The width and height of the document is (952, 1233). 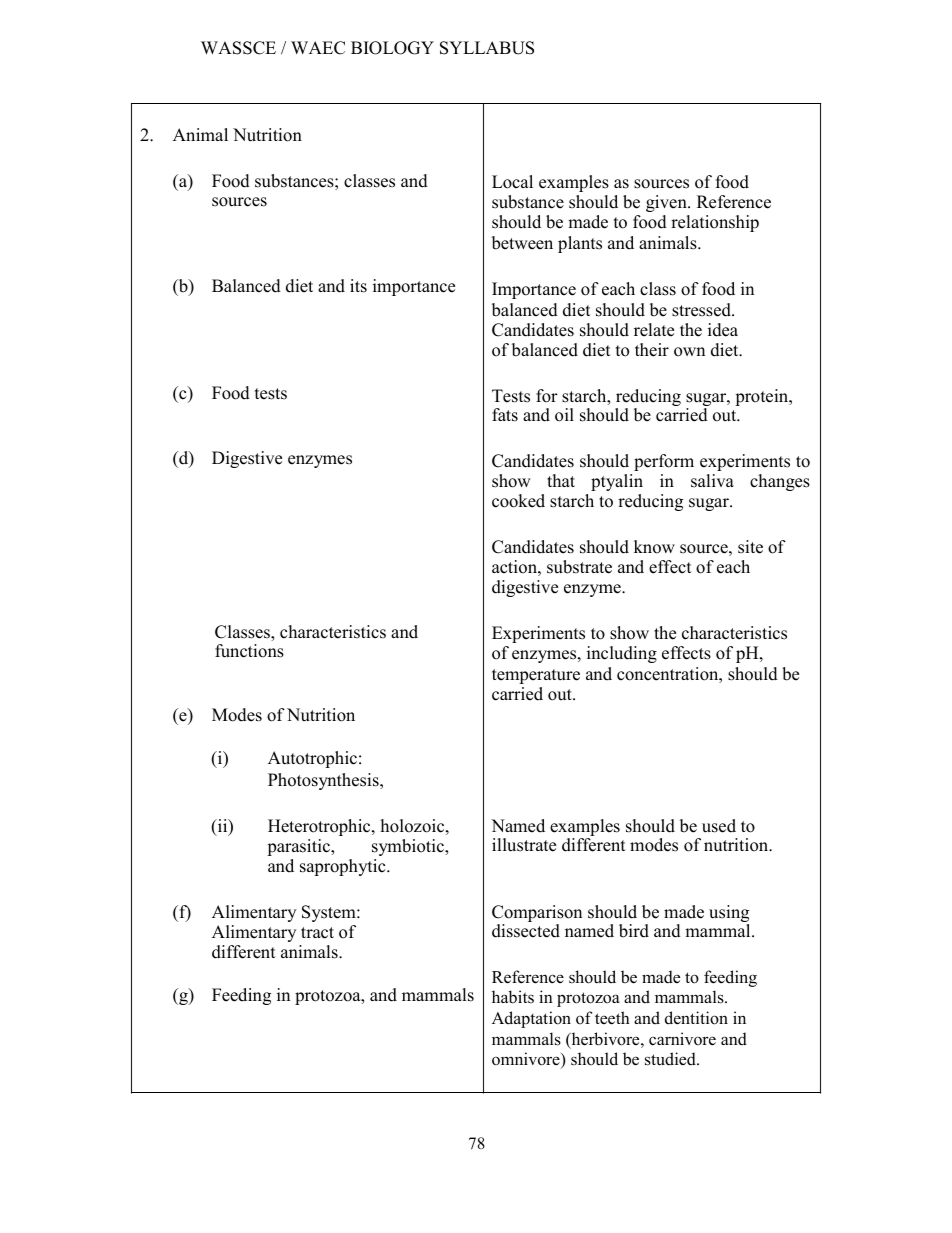 What do you see at coordinates (392, 48) in the document?
I see `BIOLOGY` at bounding box center [392, 48].
